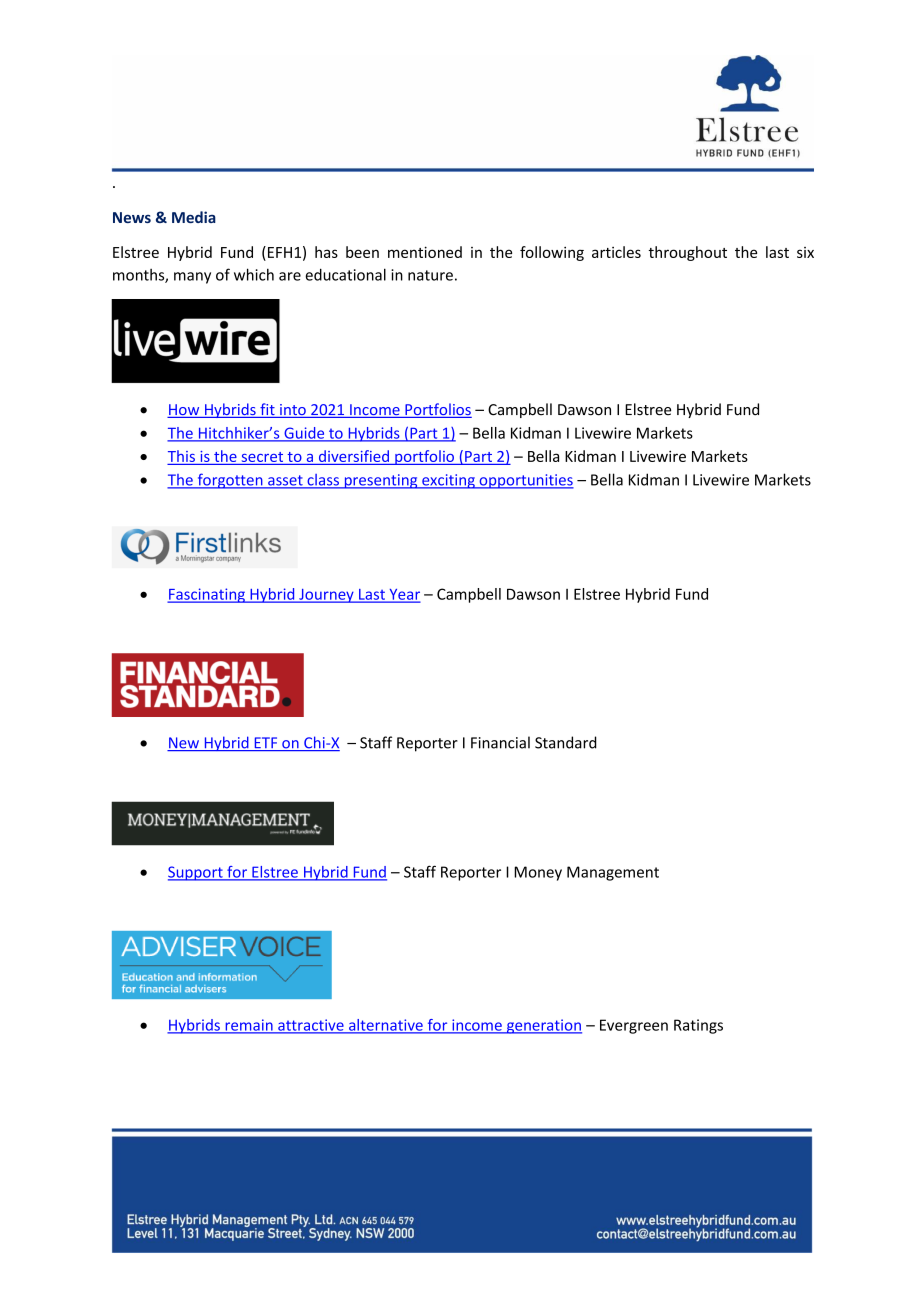  Describe the element at coordinates (687, 253) in the screenshot. I see `throughout` at that location.
